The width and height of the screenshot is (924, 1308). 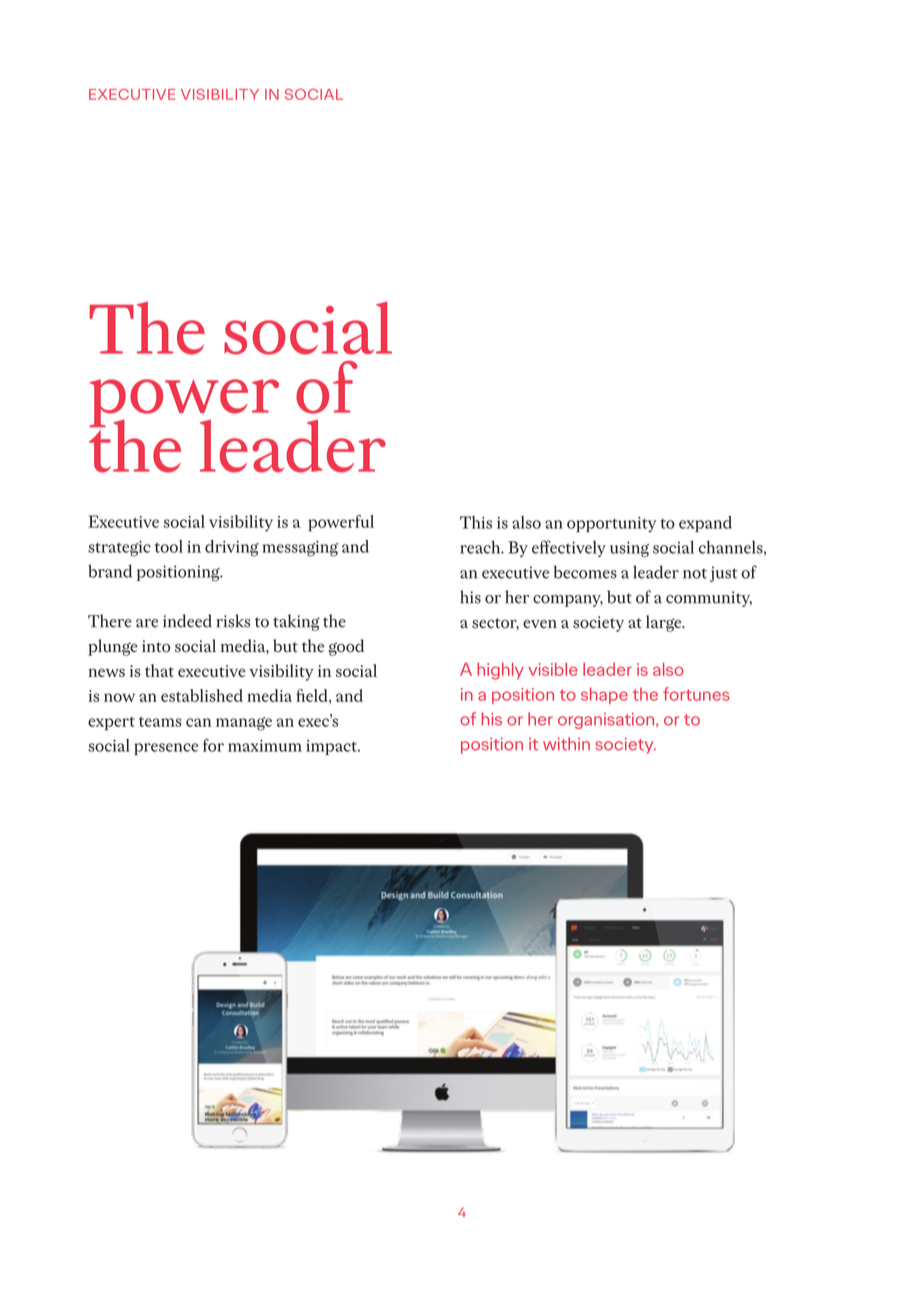 I want to click on opportunity, so click(x=611, y=525).
